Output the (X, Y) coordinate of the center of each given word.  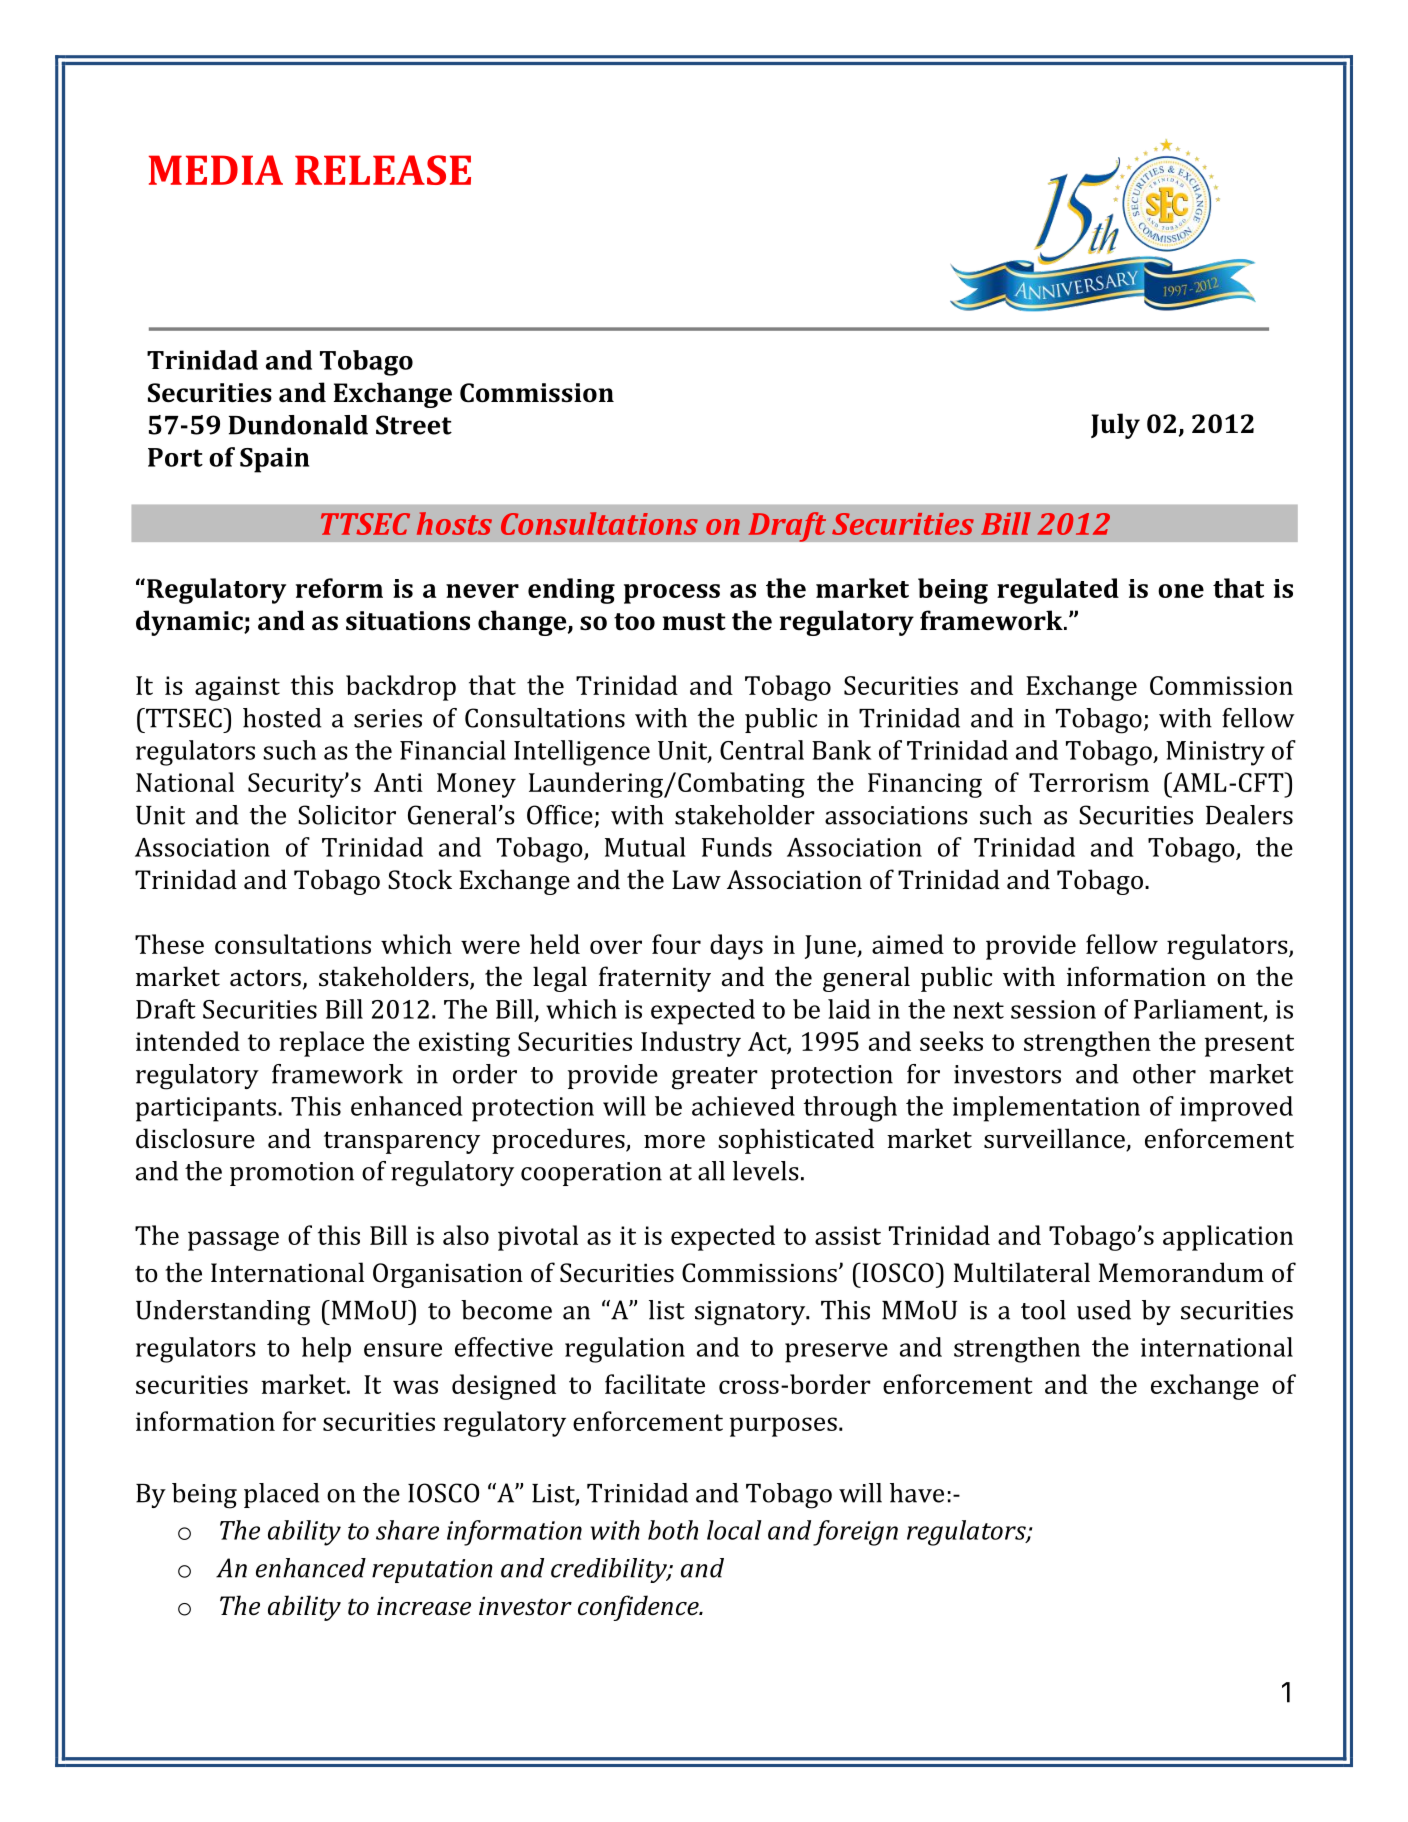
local (734, 1530)
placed (282, 1495)
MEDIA (216, 170)
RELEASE (383, 170)
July (1115, 426)
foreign (855, 1533)
